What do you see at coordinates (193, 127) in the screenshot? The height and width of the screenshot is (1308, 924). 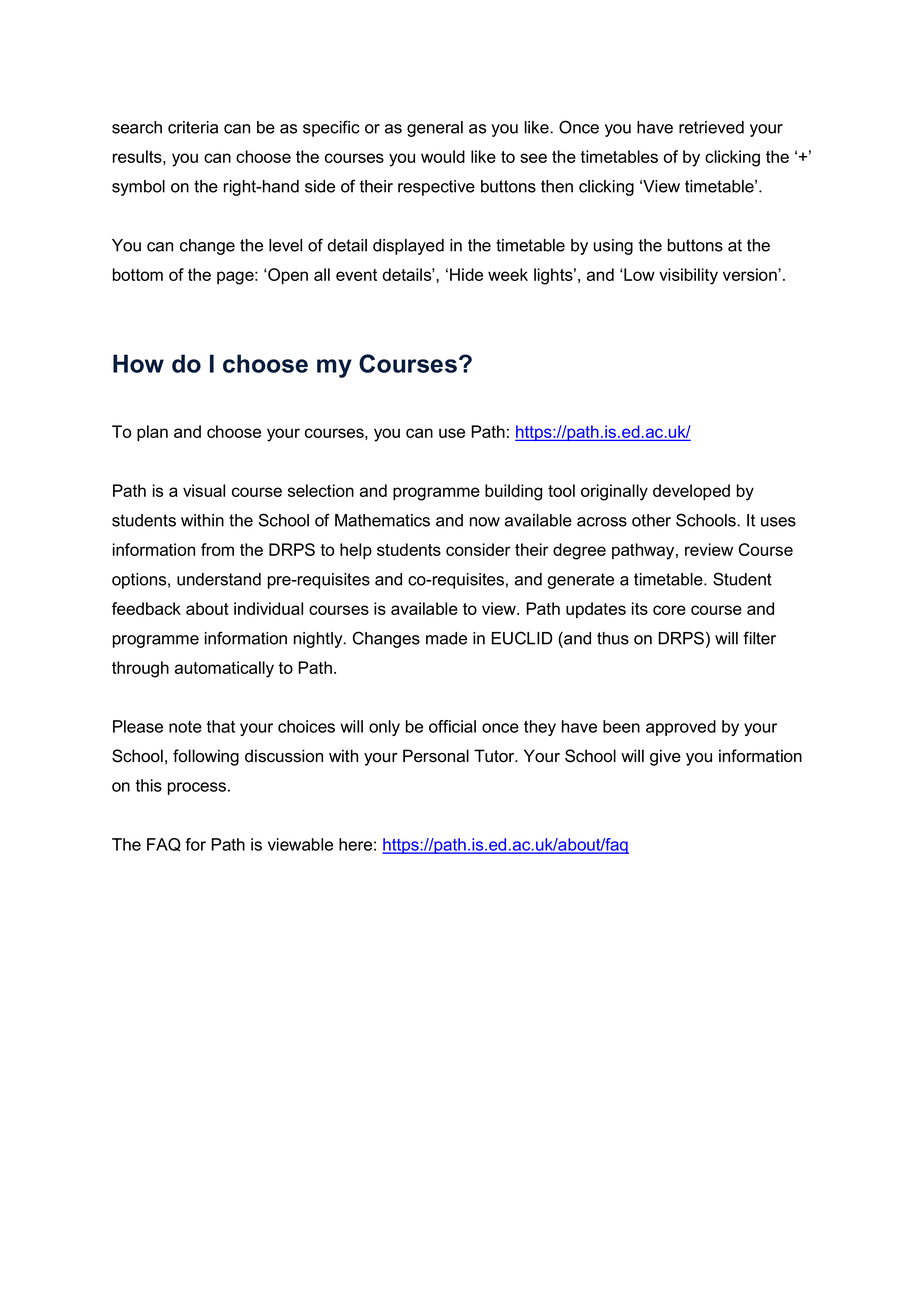 I see `criteria` at bounding box center [193, 127].
